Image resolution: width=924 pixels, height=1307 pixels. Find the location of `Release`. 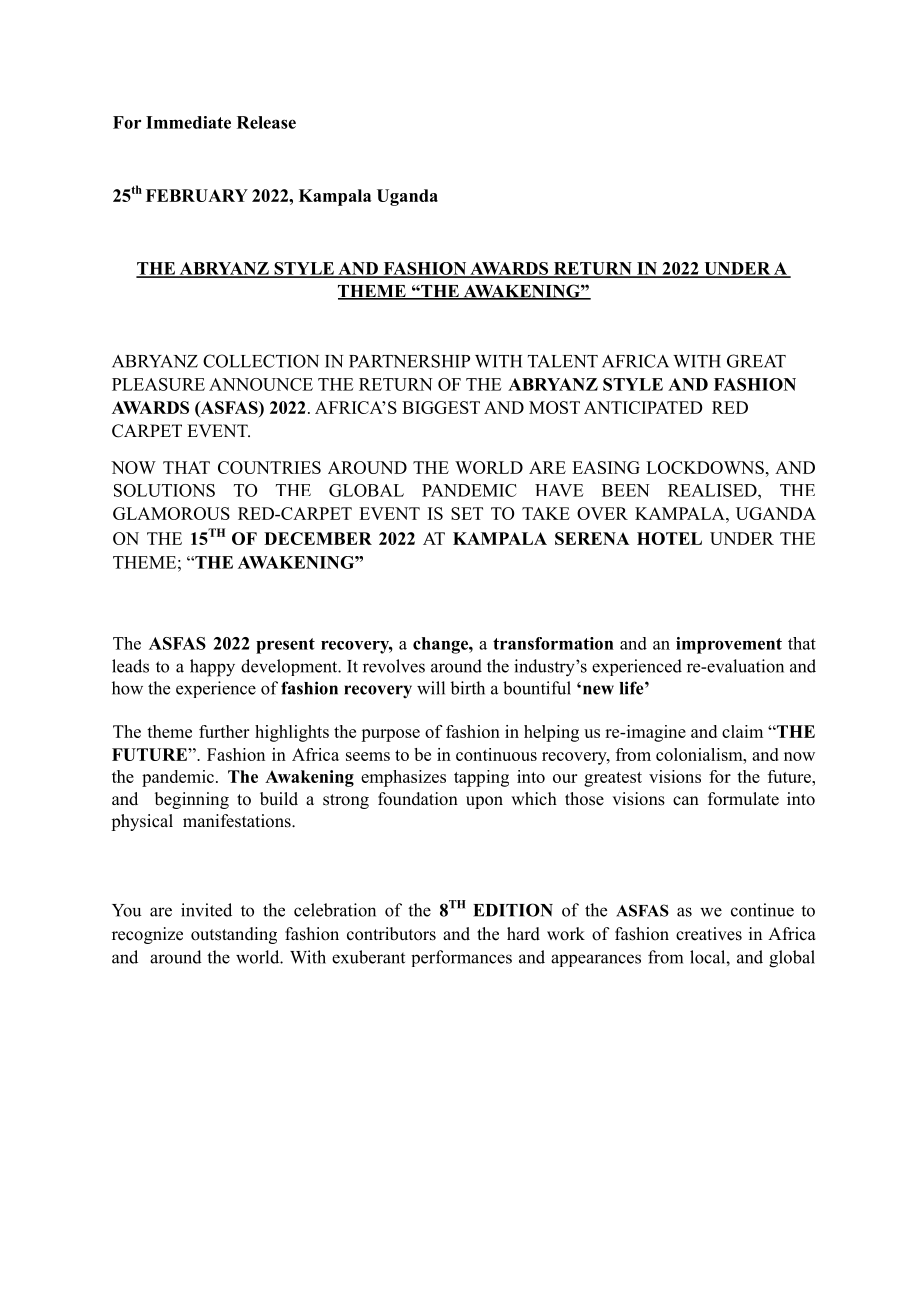

Release is located at coordinates (266, 122).
